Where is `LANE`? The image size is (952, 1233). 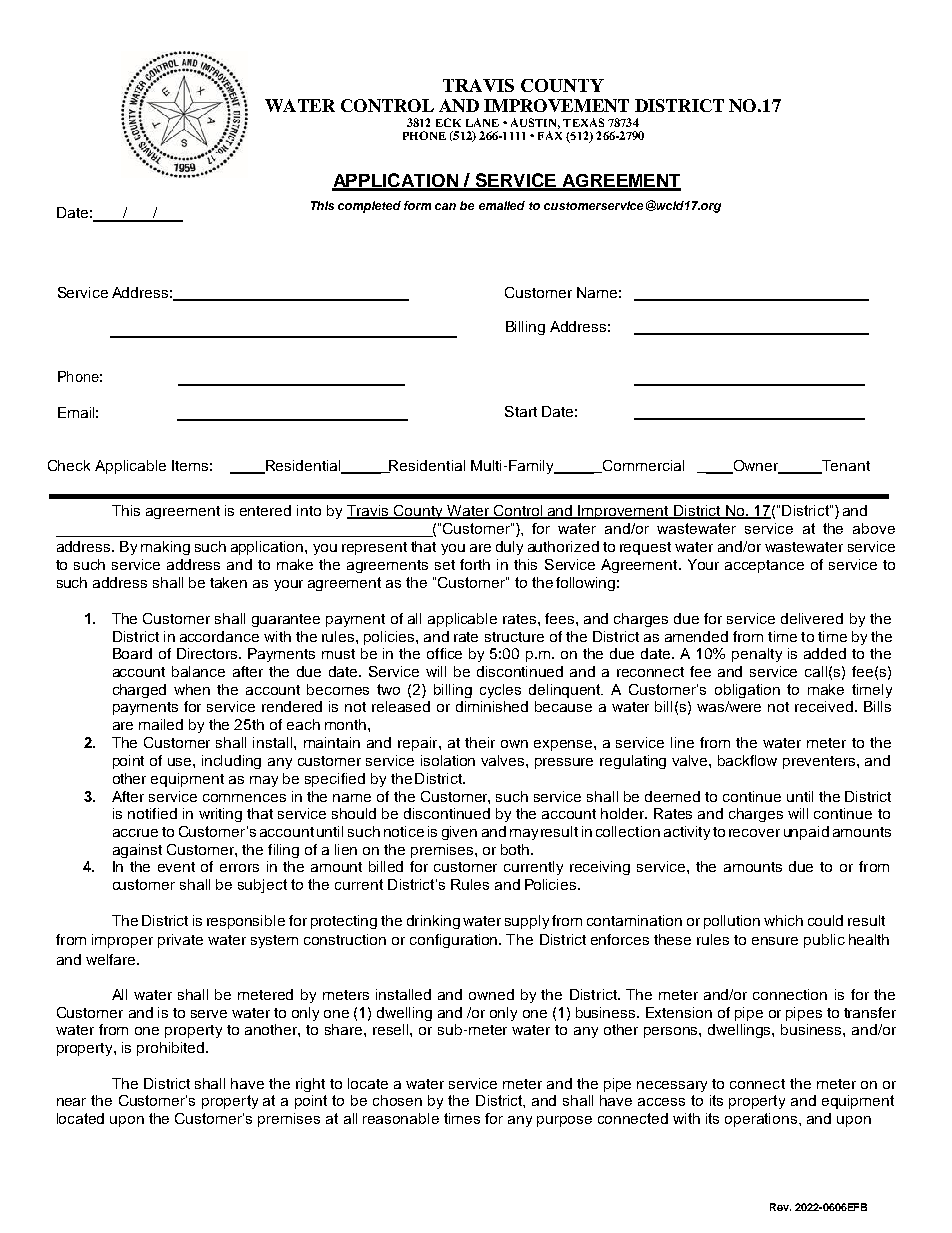
LANE is located at coordinates (482, 122).
